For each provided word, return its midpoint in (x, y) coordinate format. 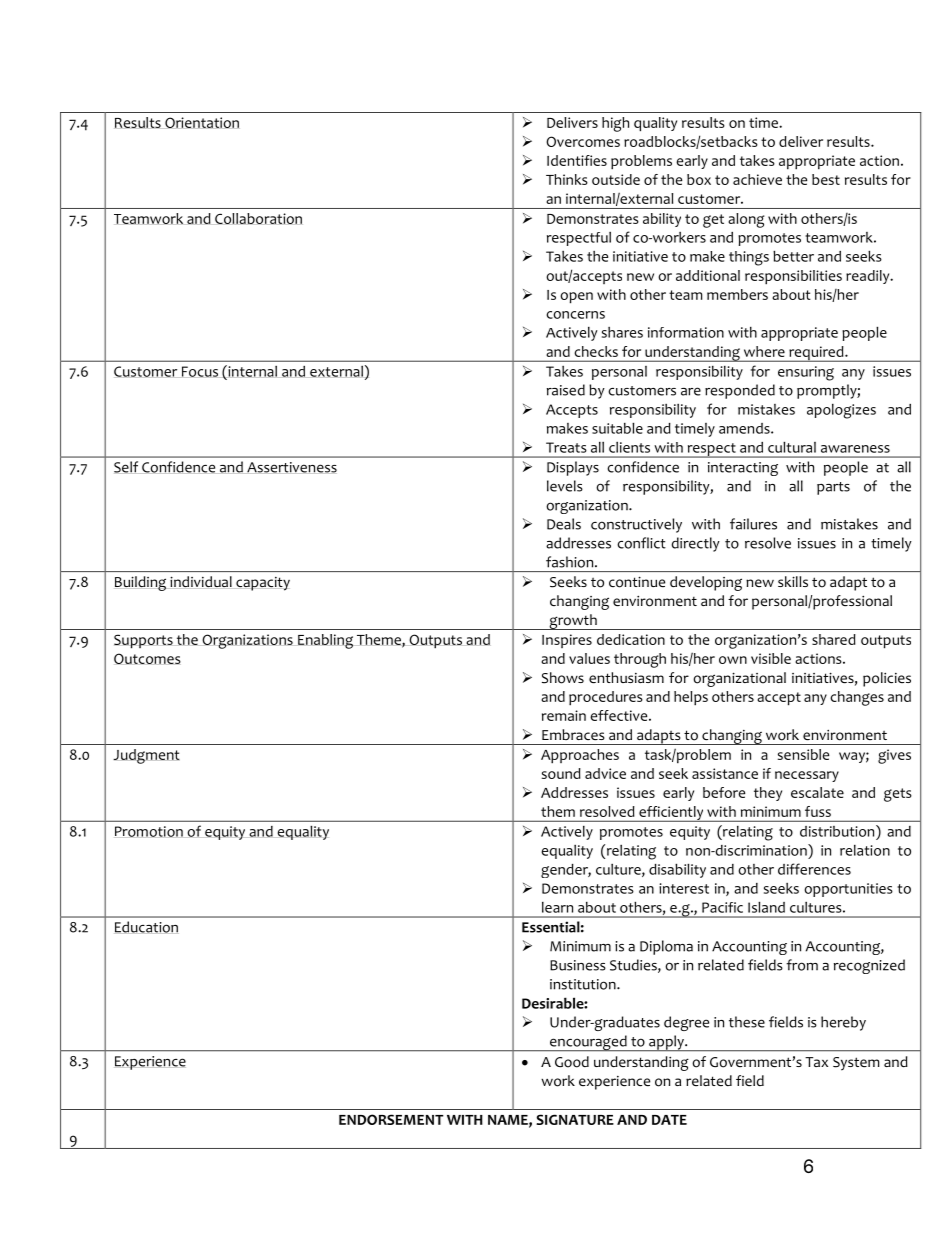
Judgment (146, 756)
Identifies (577, 160)
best (826, 179)
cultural (792, 447)
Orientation (202, 123)
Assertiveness (292, 467)
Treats (566, 447)
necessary (807, 776)
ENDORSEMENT (391, 1119)
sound (561, 773)
